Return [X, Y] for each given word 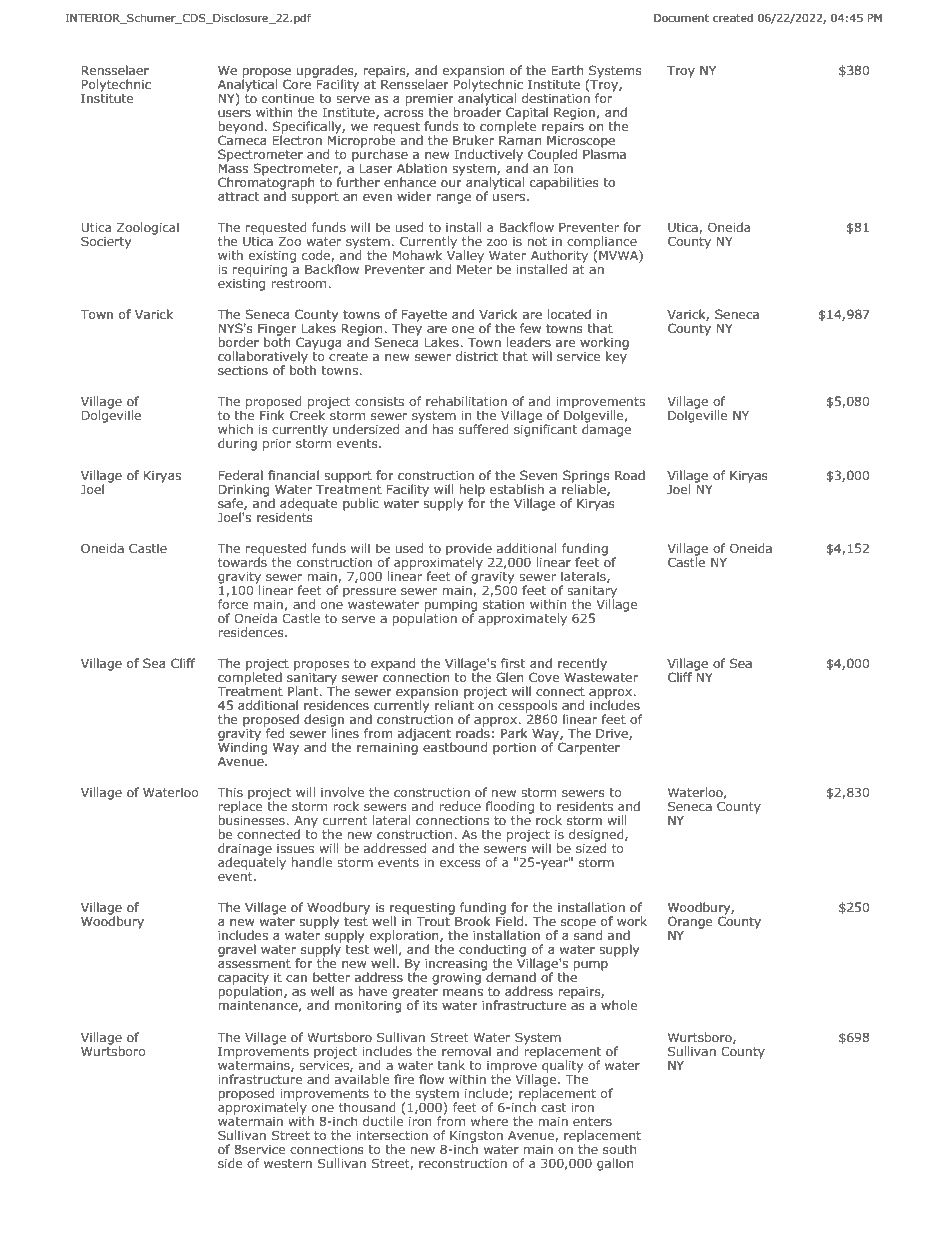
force [233, 604]
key [616, 356]
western [288, 1163]
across [404, 113]
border [238, 342]
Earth [567, 70]
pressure [369, 593]
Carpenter [589, 748]
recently [582, 664]
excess [460, 863]
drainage [245, 850]
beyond [240, 128]
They [407, 328]
